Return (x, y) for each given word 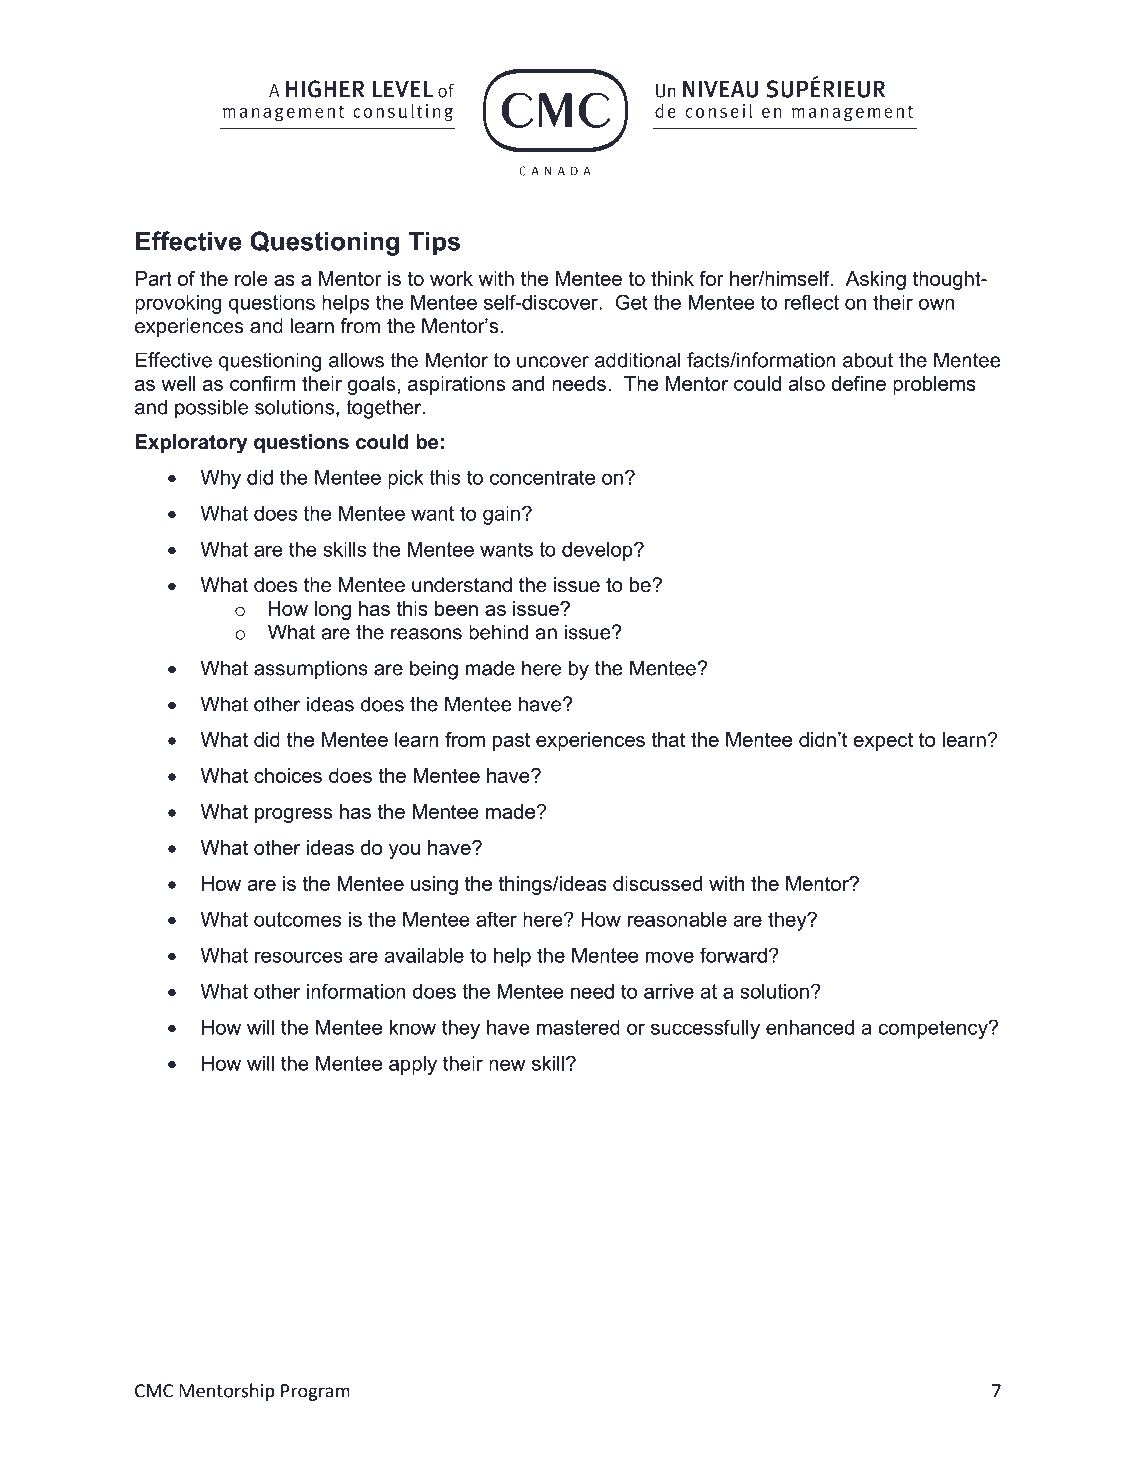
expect (883, 741)
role (251, 278)
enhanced (810, 1027)
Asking (876, 280)
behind (498, 632)
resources (299, 957)
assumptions (311, 670)
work (451, 278)
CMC (154, 1391)
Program (315, 1392)
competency (934, 1029)
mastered (578, 1027)
